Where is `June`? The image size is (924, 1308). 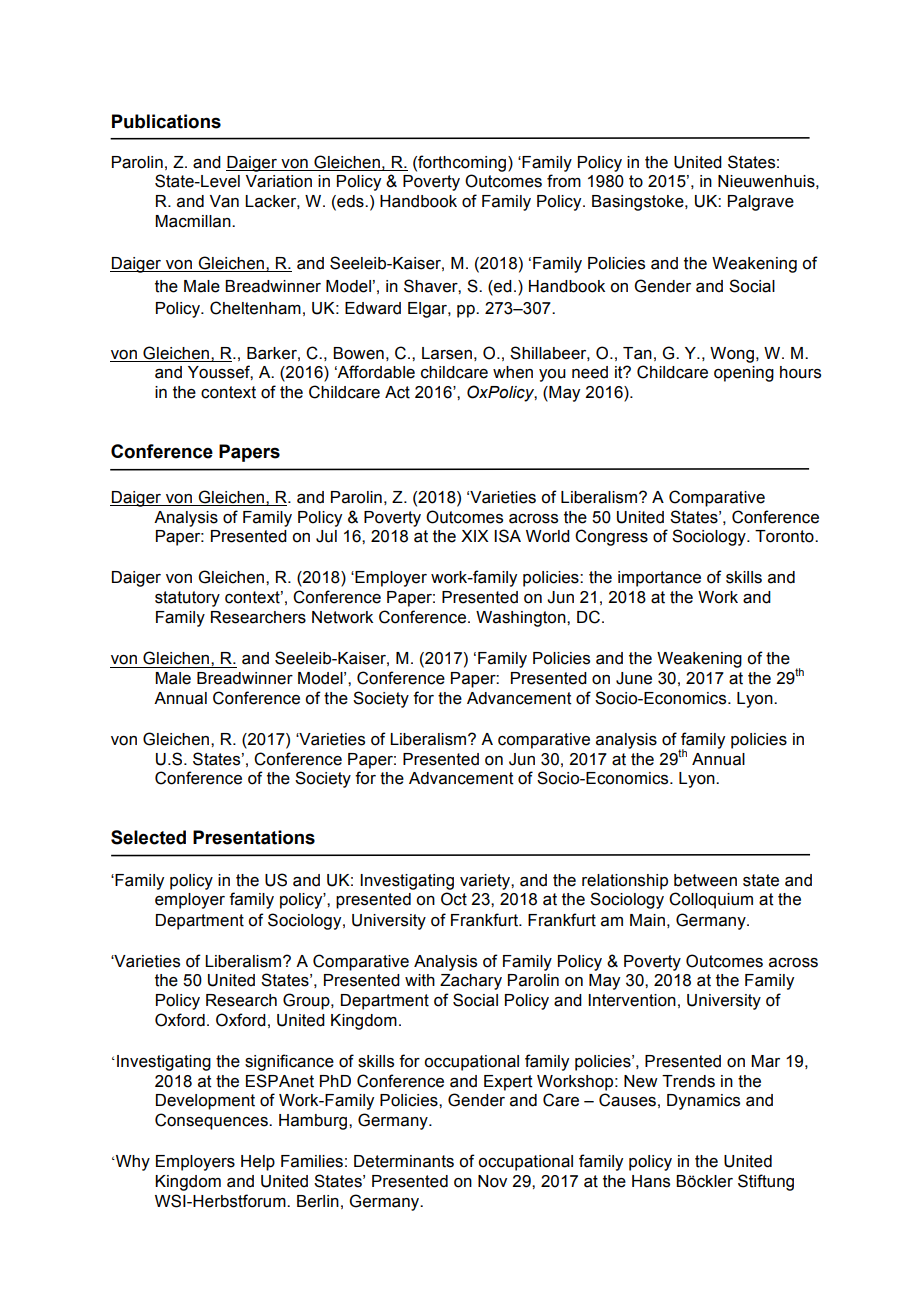
June is located at coordinates (634, 678).
